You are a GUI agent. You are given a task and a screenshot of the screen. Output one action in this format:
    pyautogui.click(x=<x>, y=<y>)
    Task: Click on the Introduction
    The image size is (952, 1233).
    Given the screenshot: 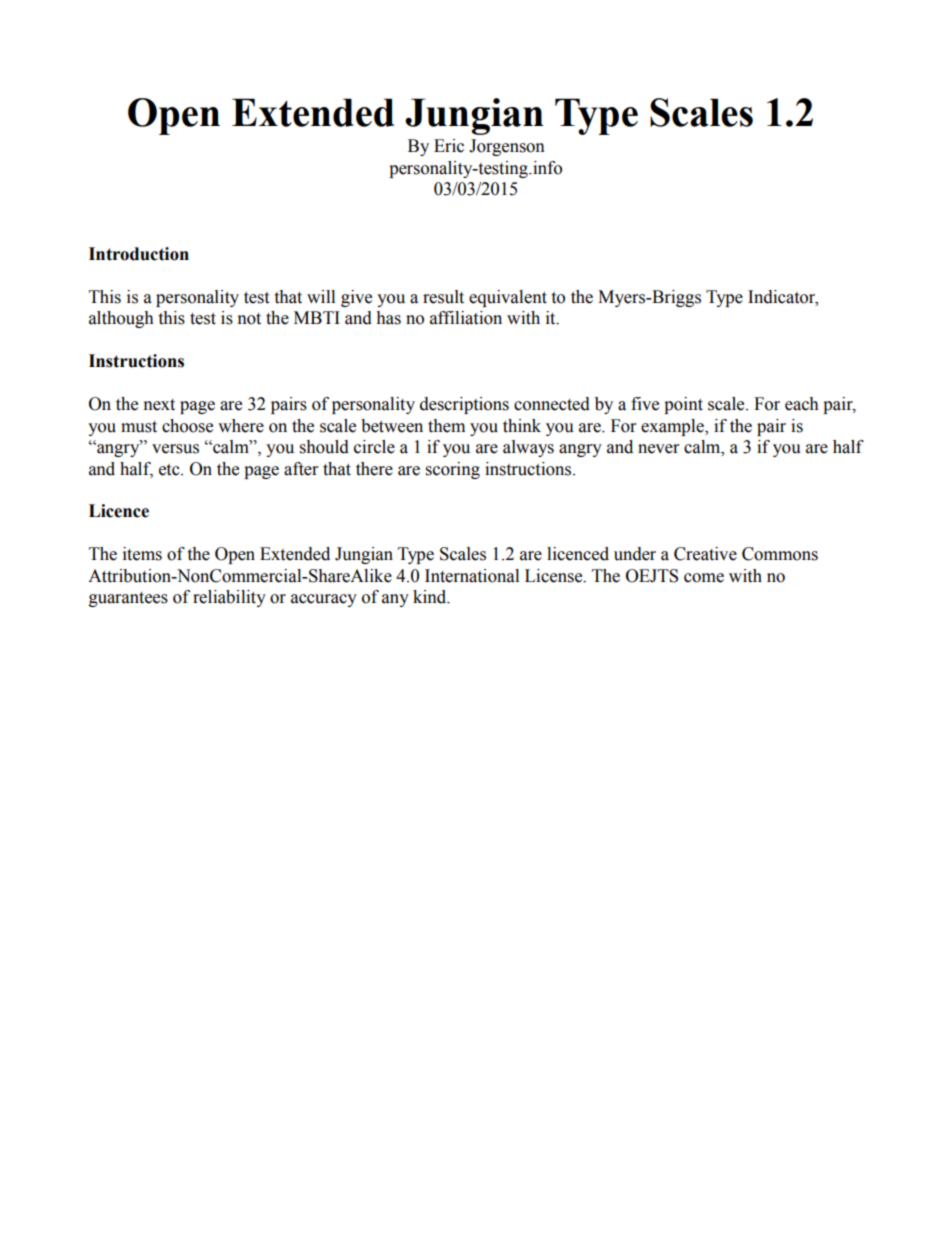 What is the action you would take?
    pyautogui.click(x=139, y=254)
